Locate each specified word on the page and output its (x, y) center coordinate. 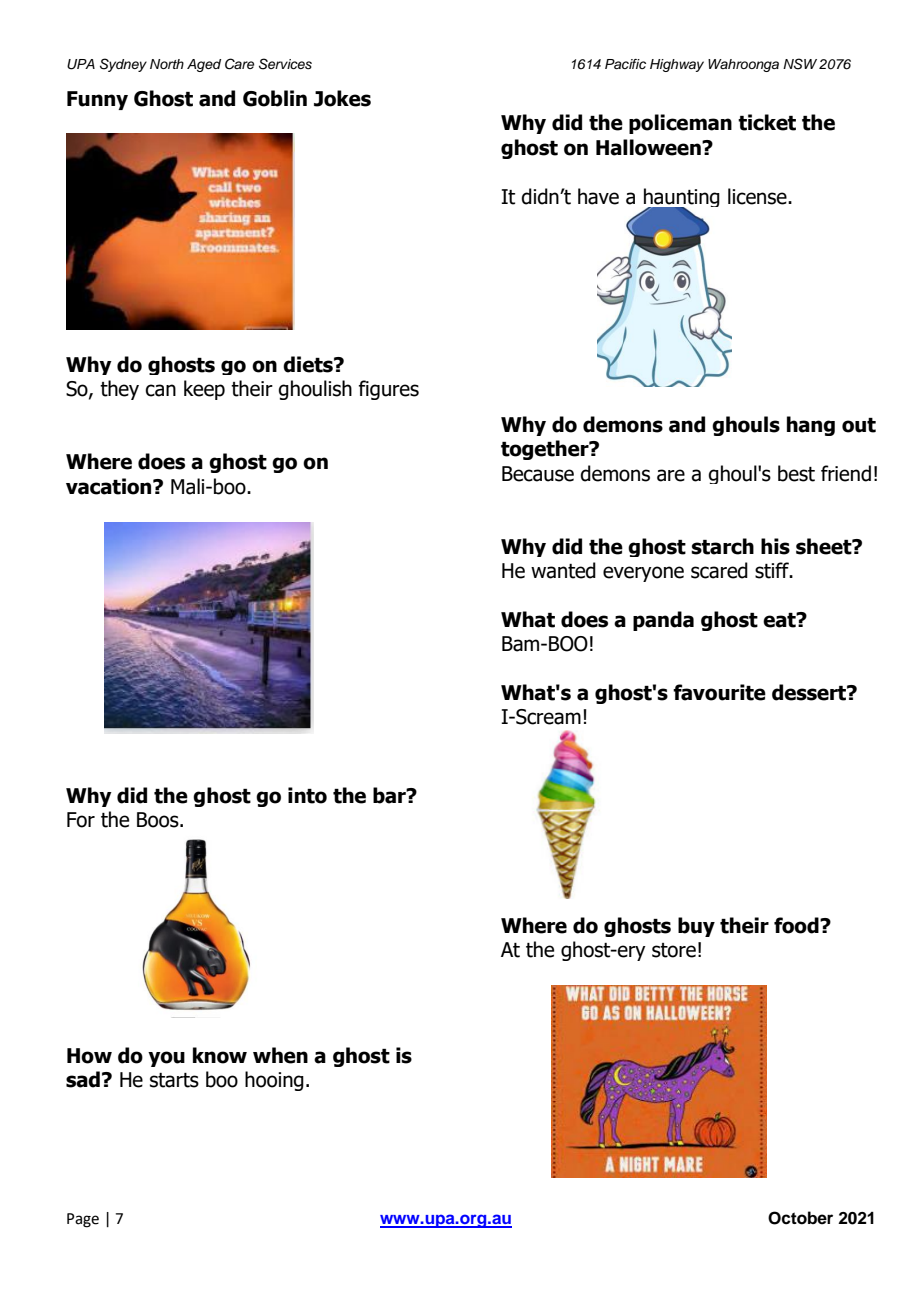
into (307, 795)
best (796, 473)
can (160, 390)
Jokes (342, 98)
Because (538, 474)
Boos (159, 820)
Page (83, 1220)
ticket (767, 122)
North (167, 64)
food (797, 925)
